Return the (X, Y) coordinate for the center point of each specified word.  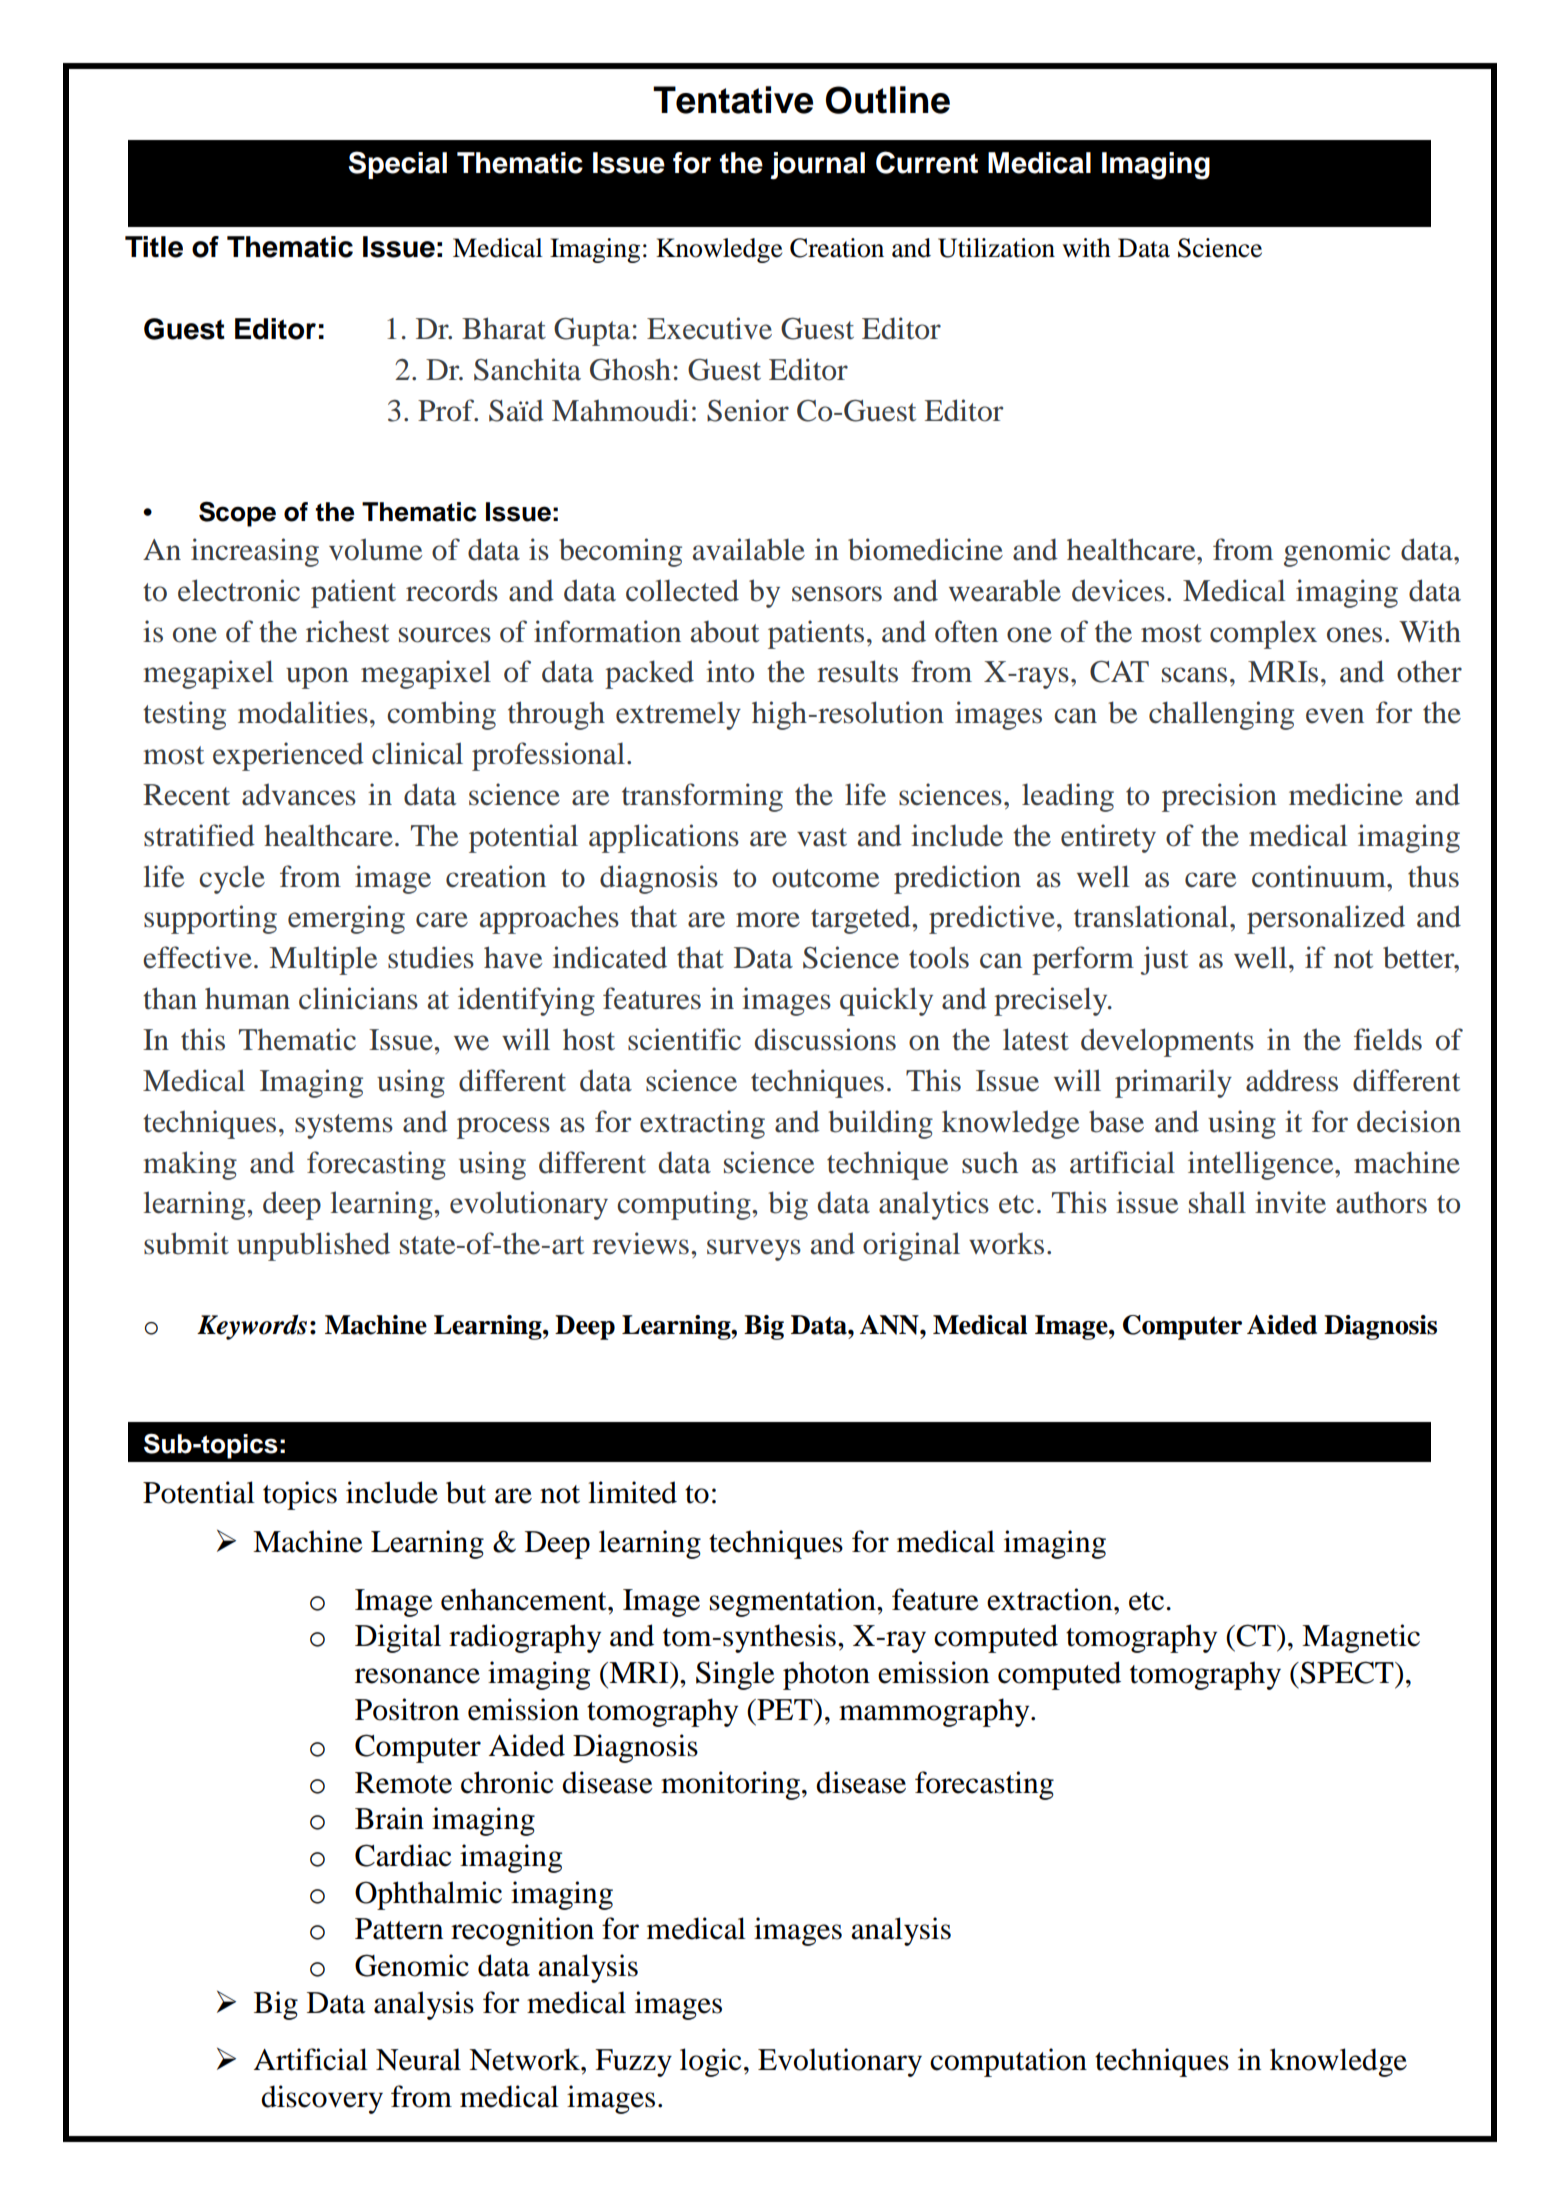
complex (1263, 634)
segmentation (794, 1602)
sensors (837, 594)
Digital (398, 1638)
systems (344, 1126)
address (1292, 1080)
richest (347, 631)
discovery (322, 2099)
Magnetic (1361, 1638)
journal (817, 166)
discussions (825, 1039)
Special (398, 165)
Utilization (996, 248)
